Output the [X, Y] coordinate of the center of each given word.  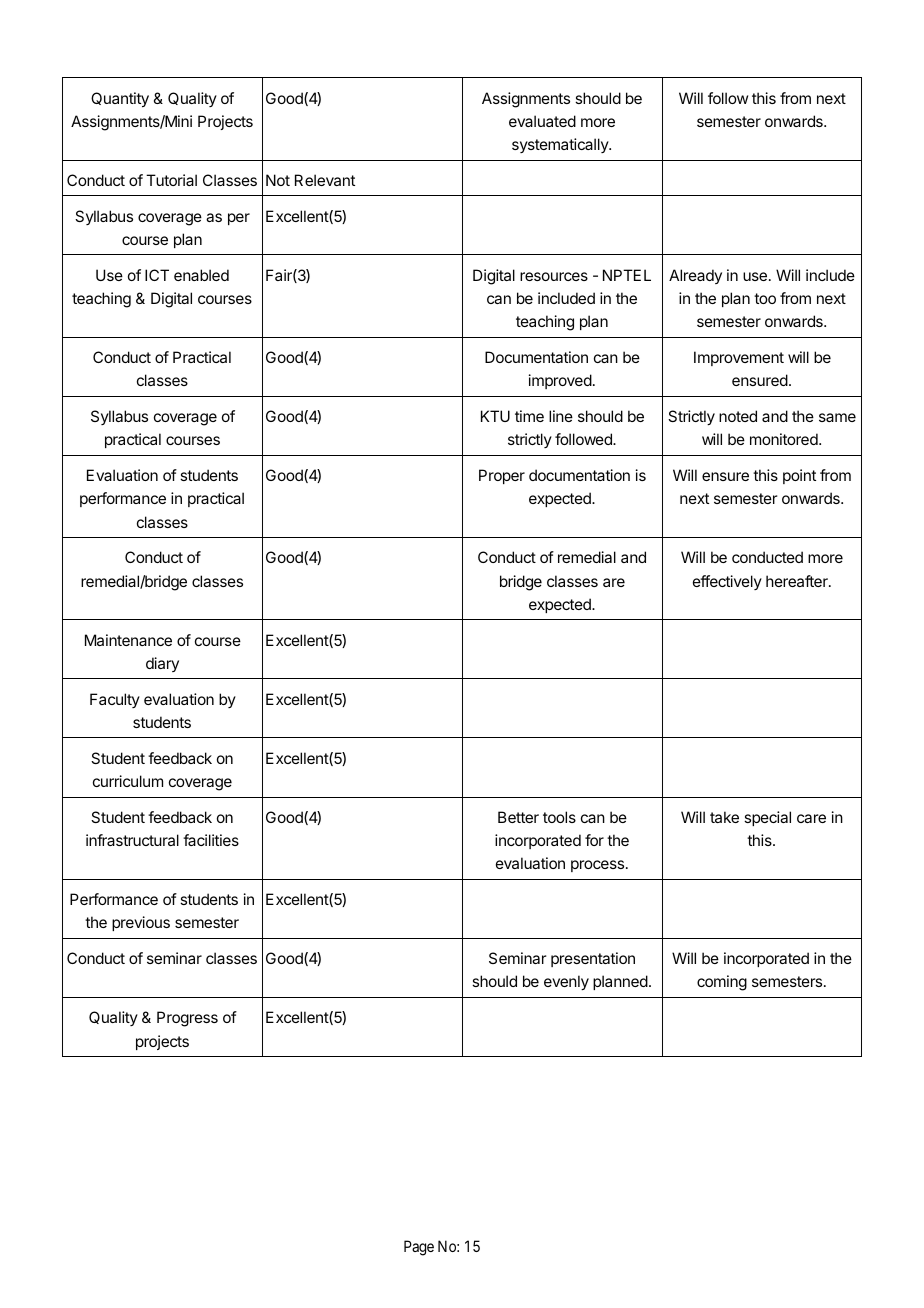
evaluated [542, 121]
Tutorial [171, 180]
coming [722, 983]
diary [162, 664]
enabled [201, 275]
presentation [593, 959]
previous [141, 923]
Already [695, 276]
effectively [727, 582]
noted [738, 416]
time [529, 416]
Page [419, 1248]
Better [518, 817]
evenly [566, 983]
